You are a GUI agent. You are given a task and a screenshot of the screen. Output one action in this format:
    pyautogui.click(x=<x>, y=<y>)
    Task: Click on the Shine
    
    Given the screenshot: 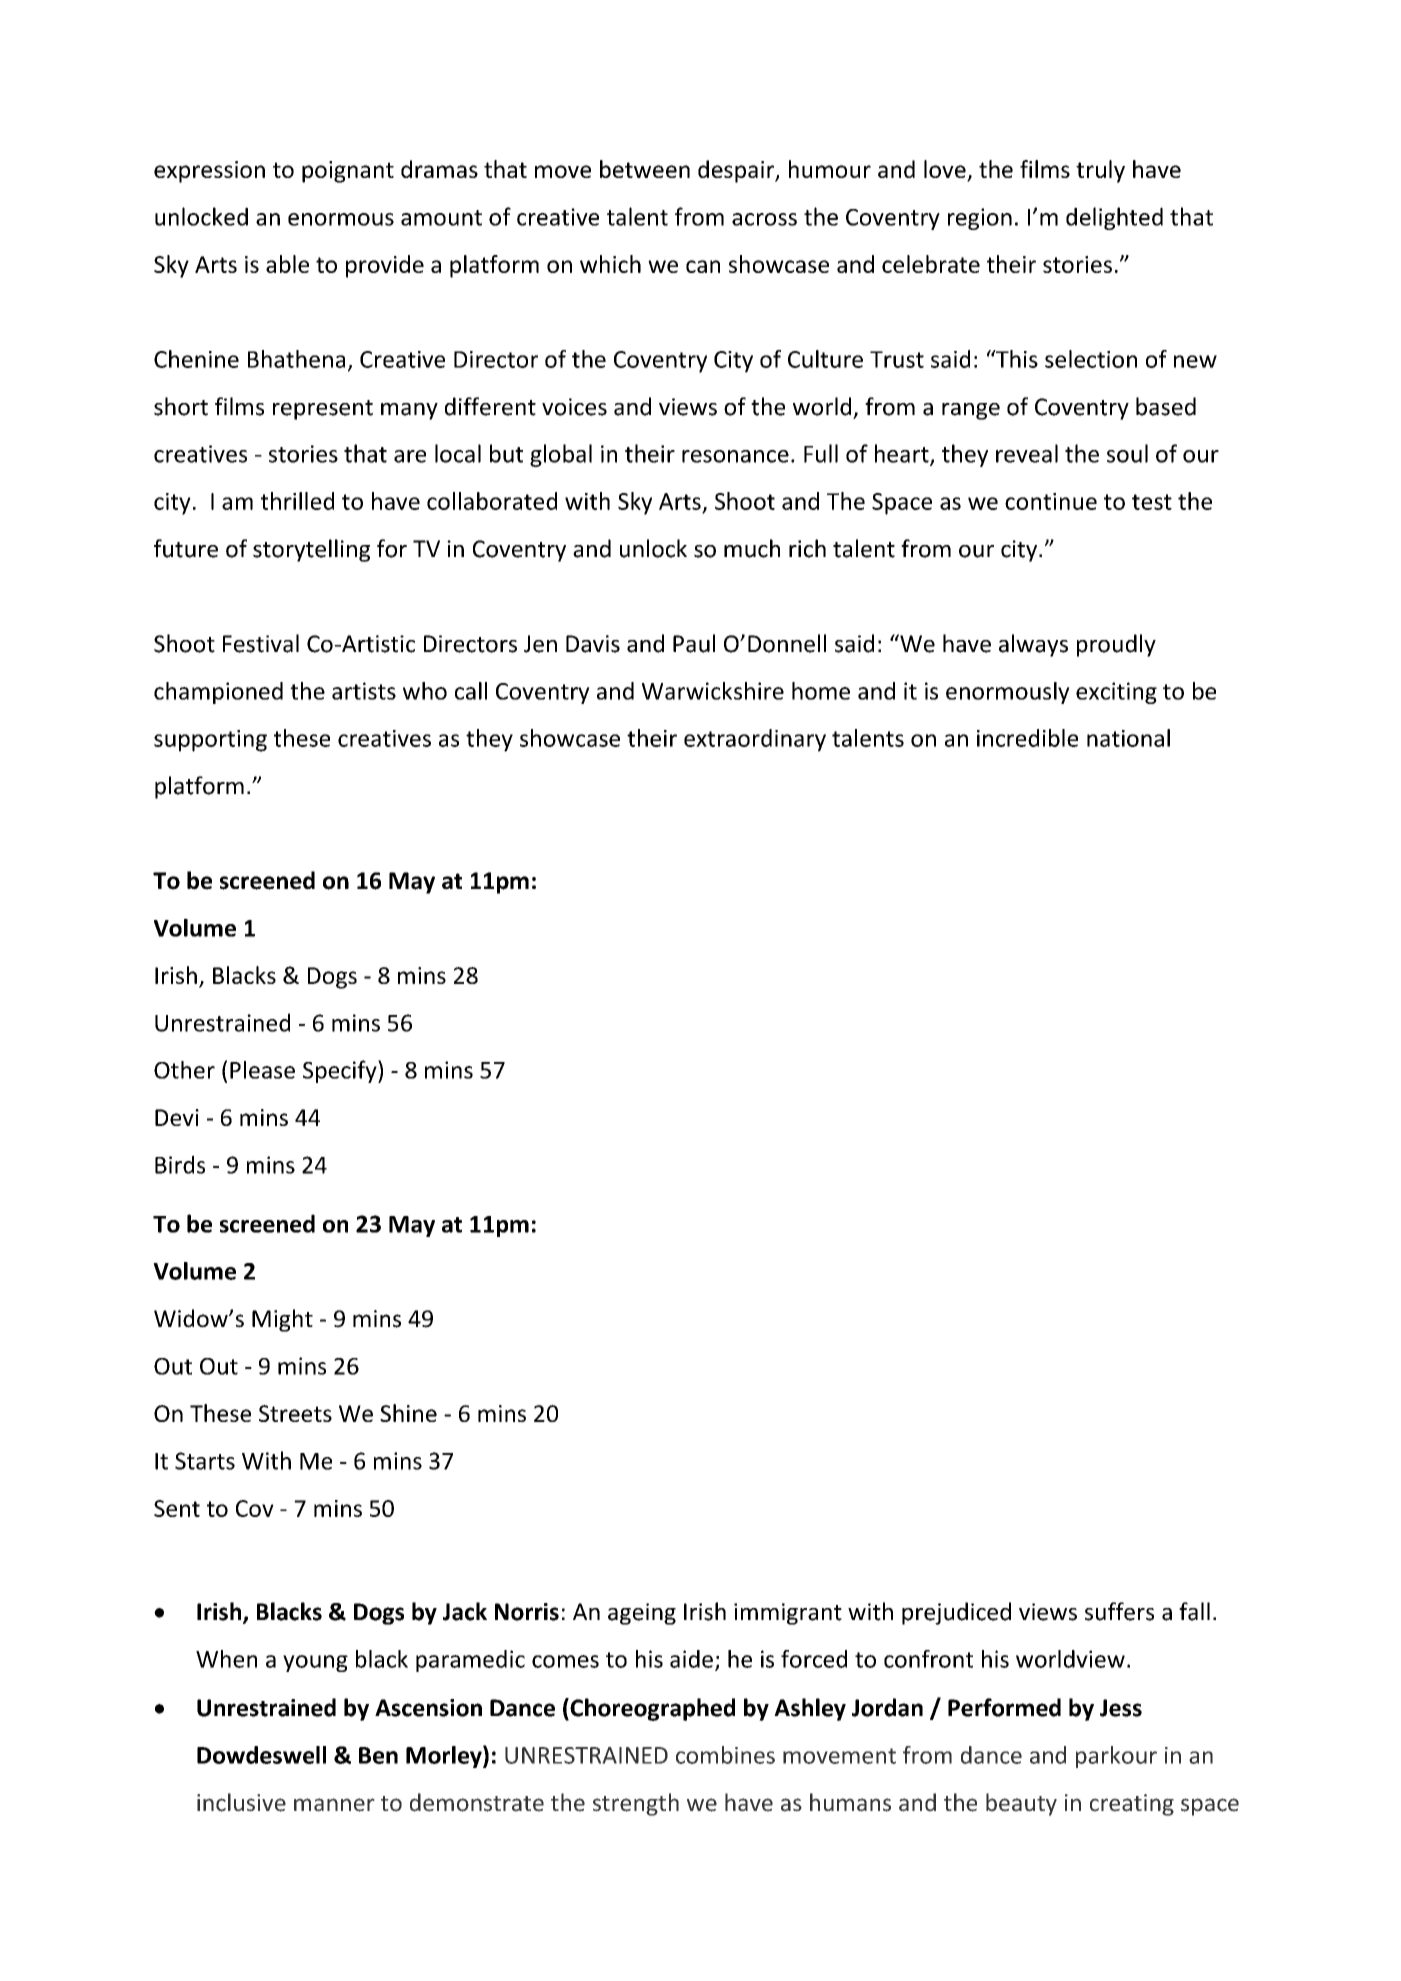 What is the action you would take?
    pyautogui.click(x=408, y=1413)
